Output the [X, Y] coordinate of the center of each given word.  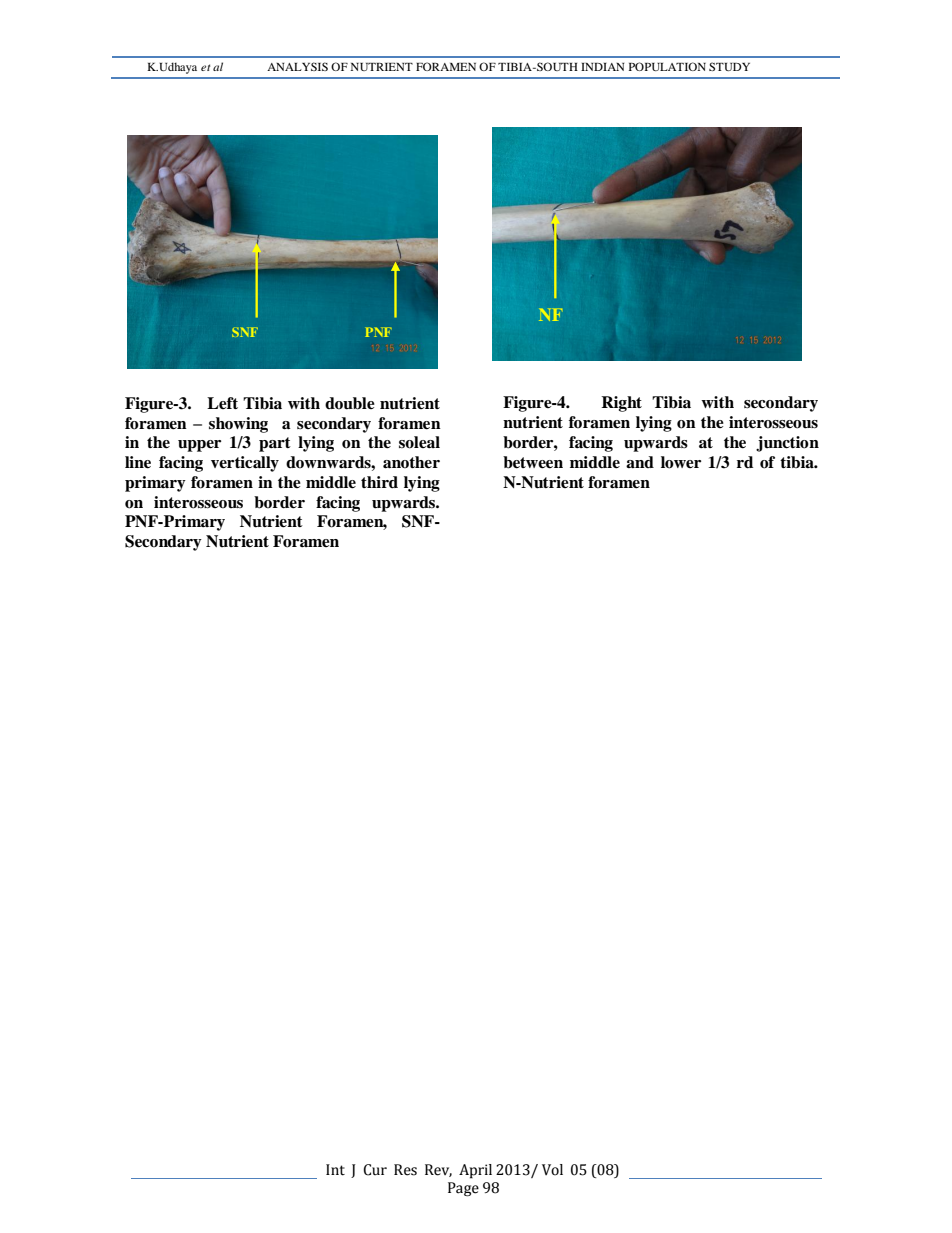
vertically [245, 464]
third [379, 482]
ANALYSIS [297, 66]
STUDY [729, 66]
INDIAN [602, 67]
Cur [375, 1170]
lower [681, 462]
